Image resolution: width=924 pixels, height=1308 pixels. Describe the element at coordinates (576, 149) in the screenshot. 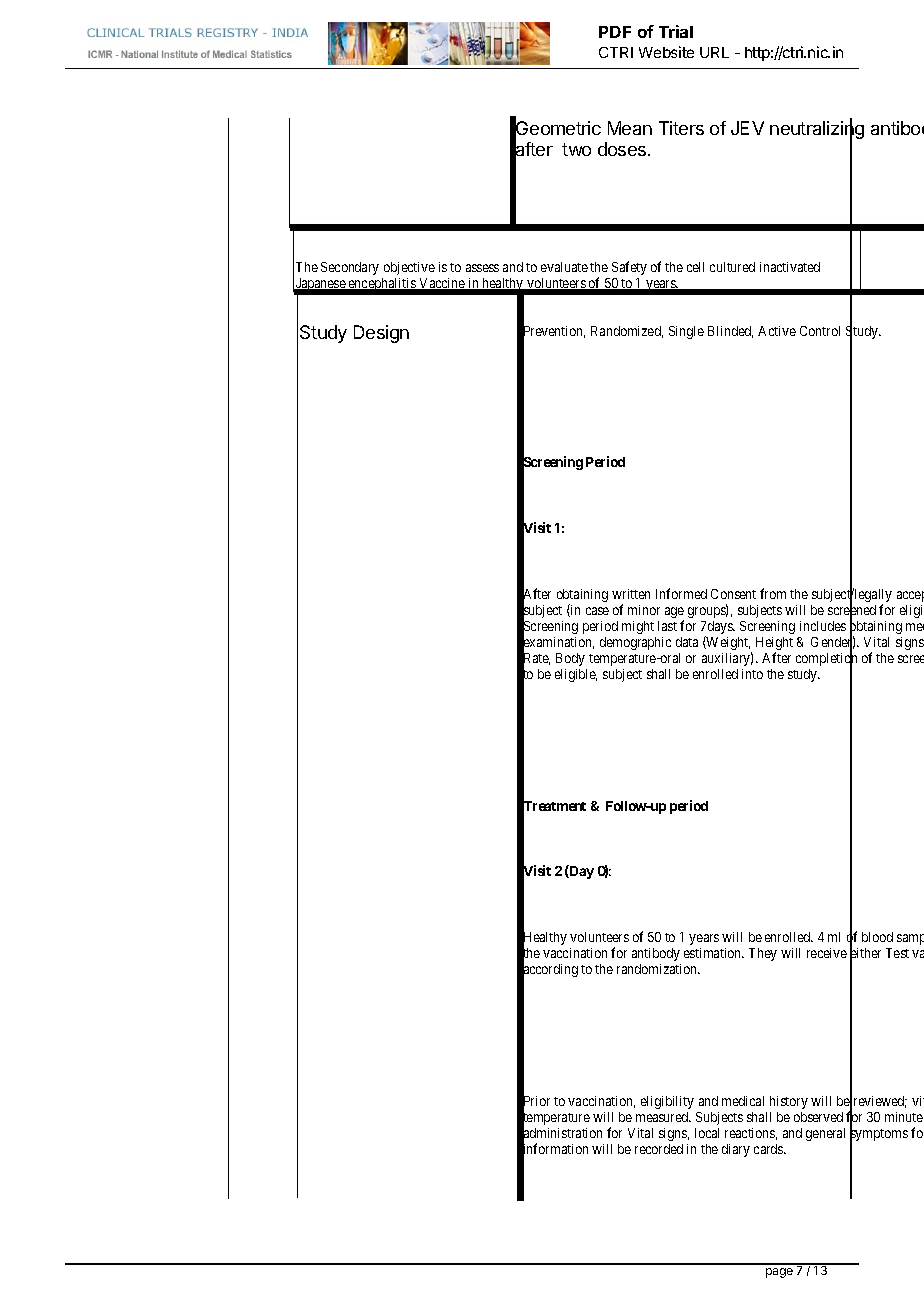

I see `two` at that location.
